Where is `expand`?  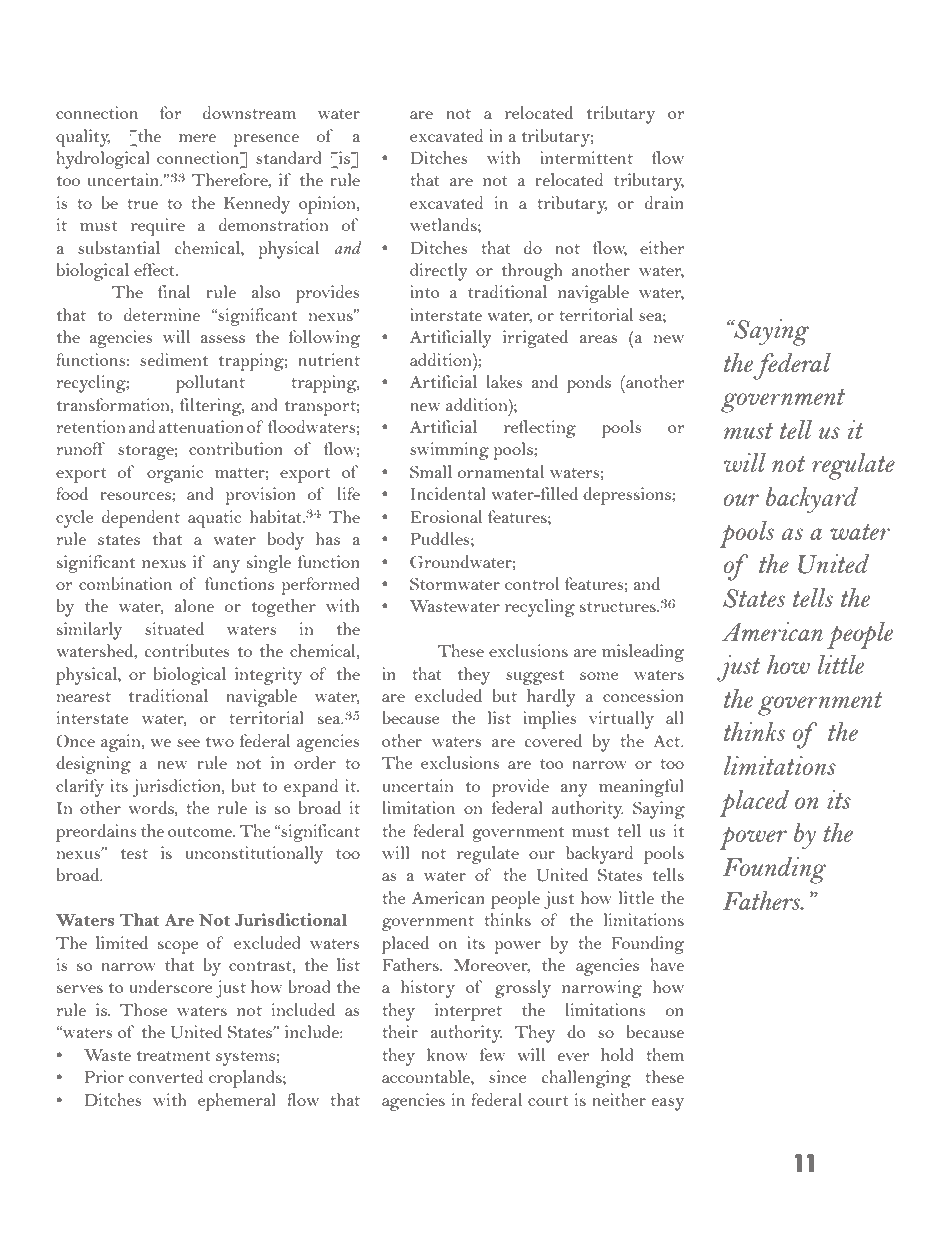 expand is located at coordinates (311, 788).
